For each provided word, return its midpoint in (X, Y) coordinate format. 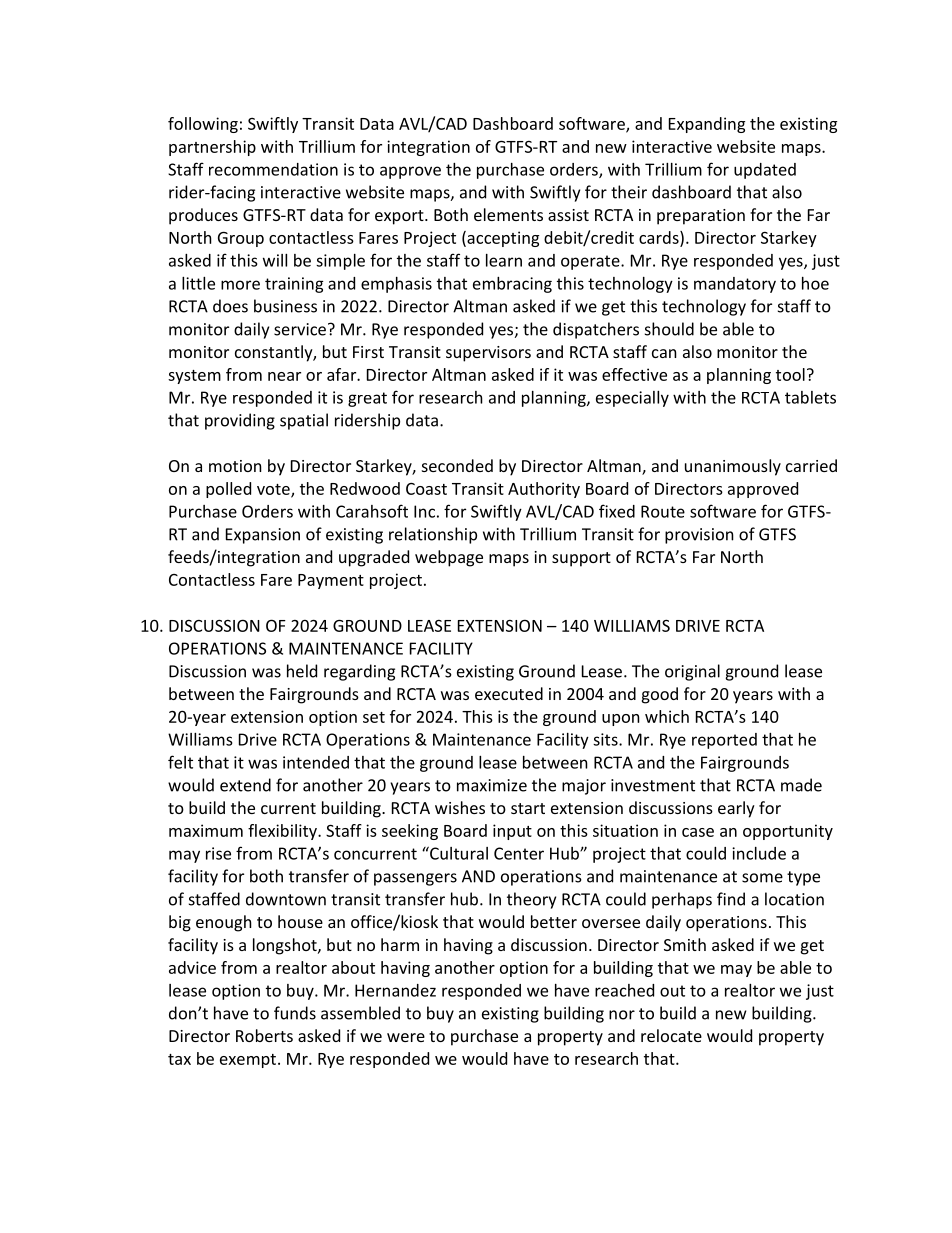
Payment (331, 581)
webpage (449, 558)
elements (508, 214)
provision (699, 536)
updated (765, 171)
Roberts (264, 1035)
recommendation (273, 169)
